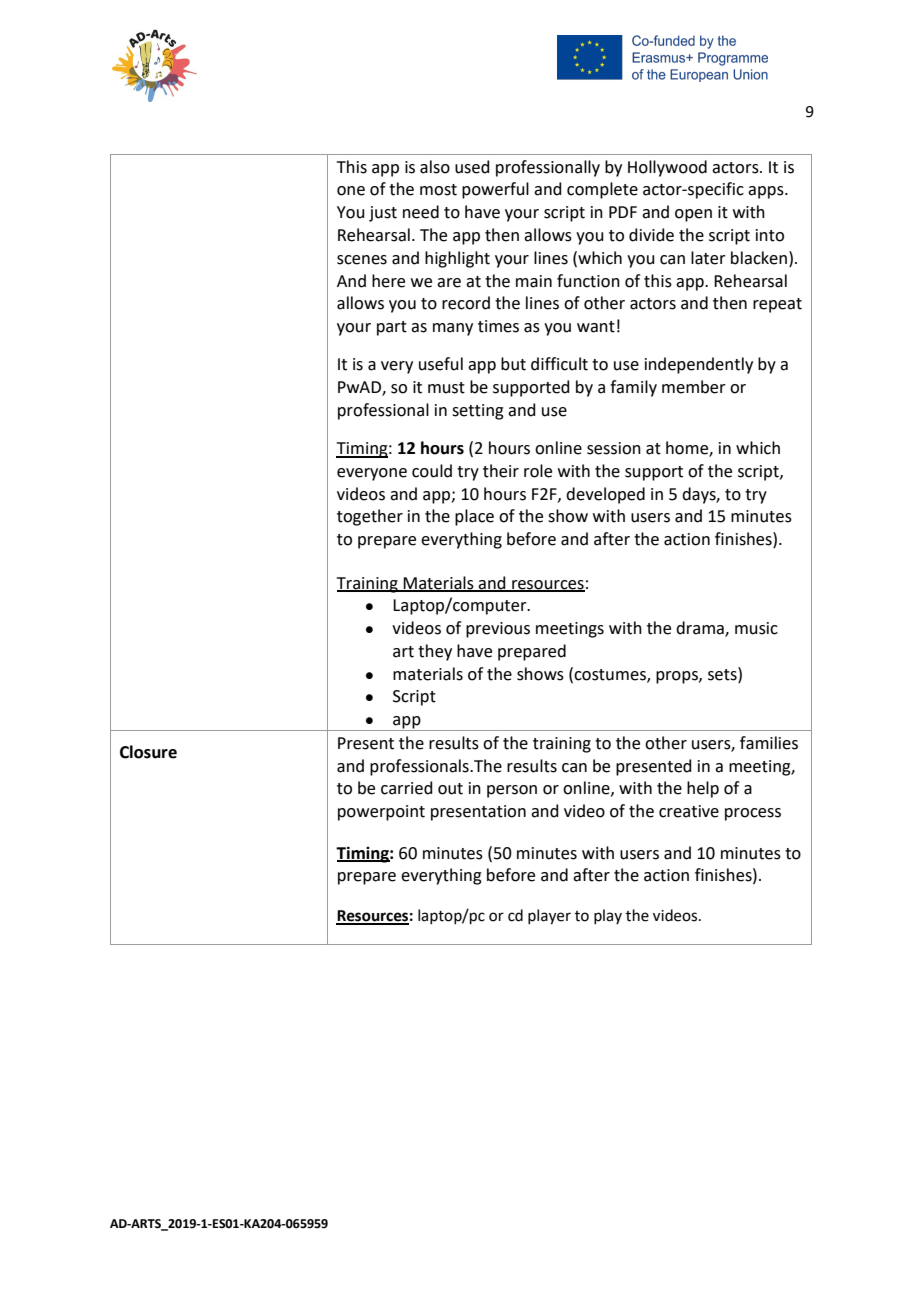 The height and width of the screenshot is (1308, 924). I want to click on just, so click(383, 214).
